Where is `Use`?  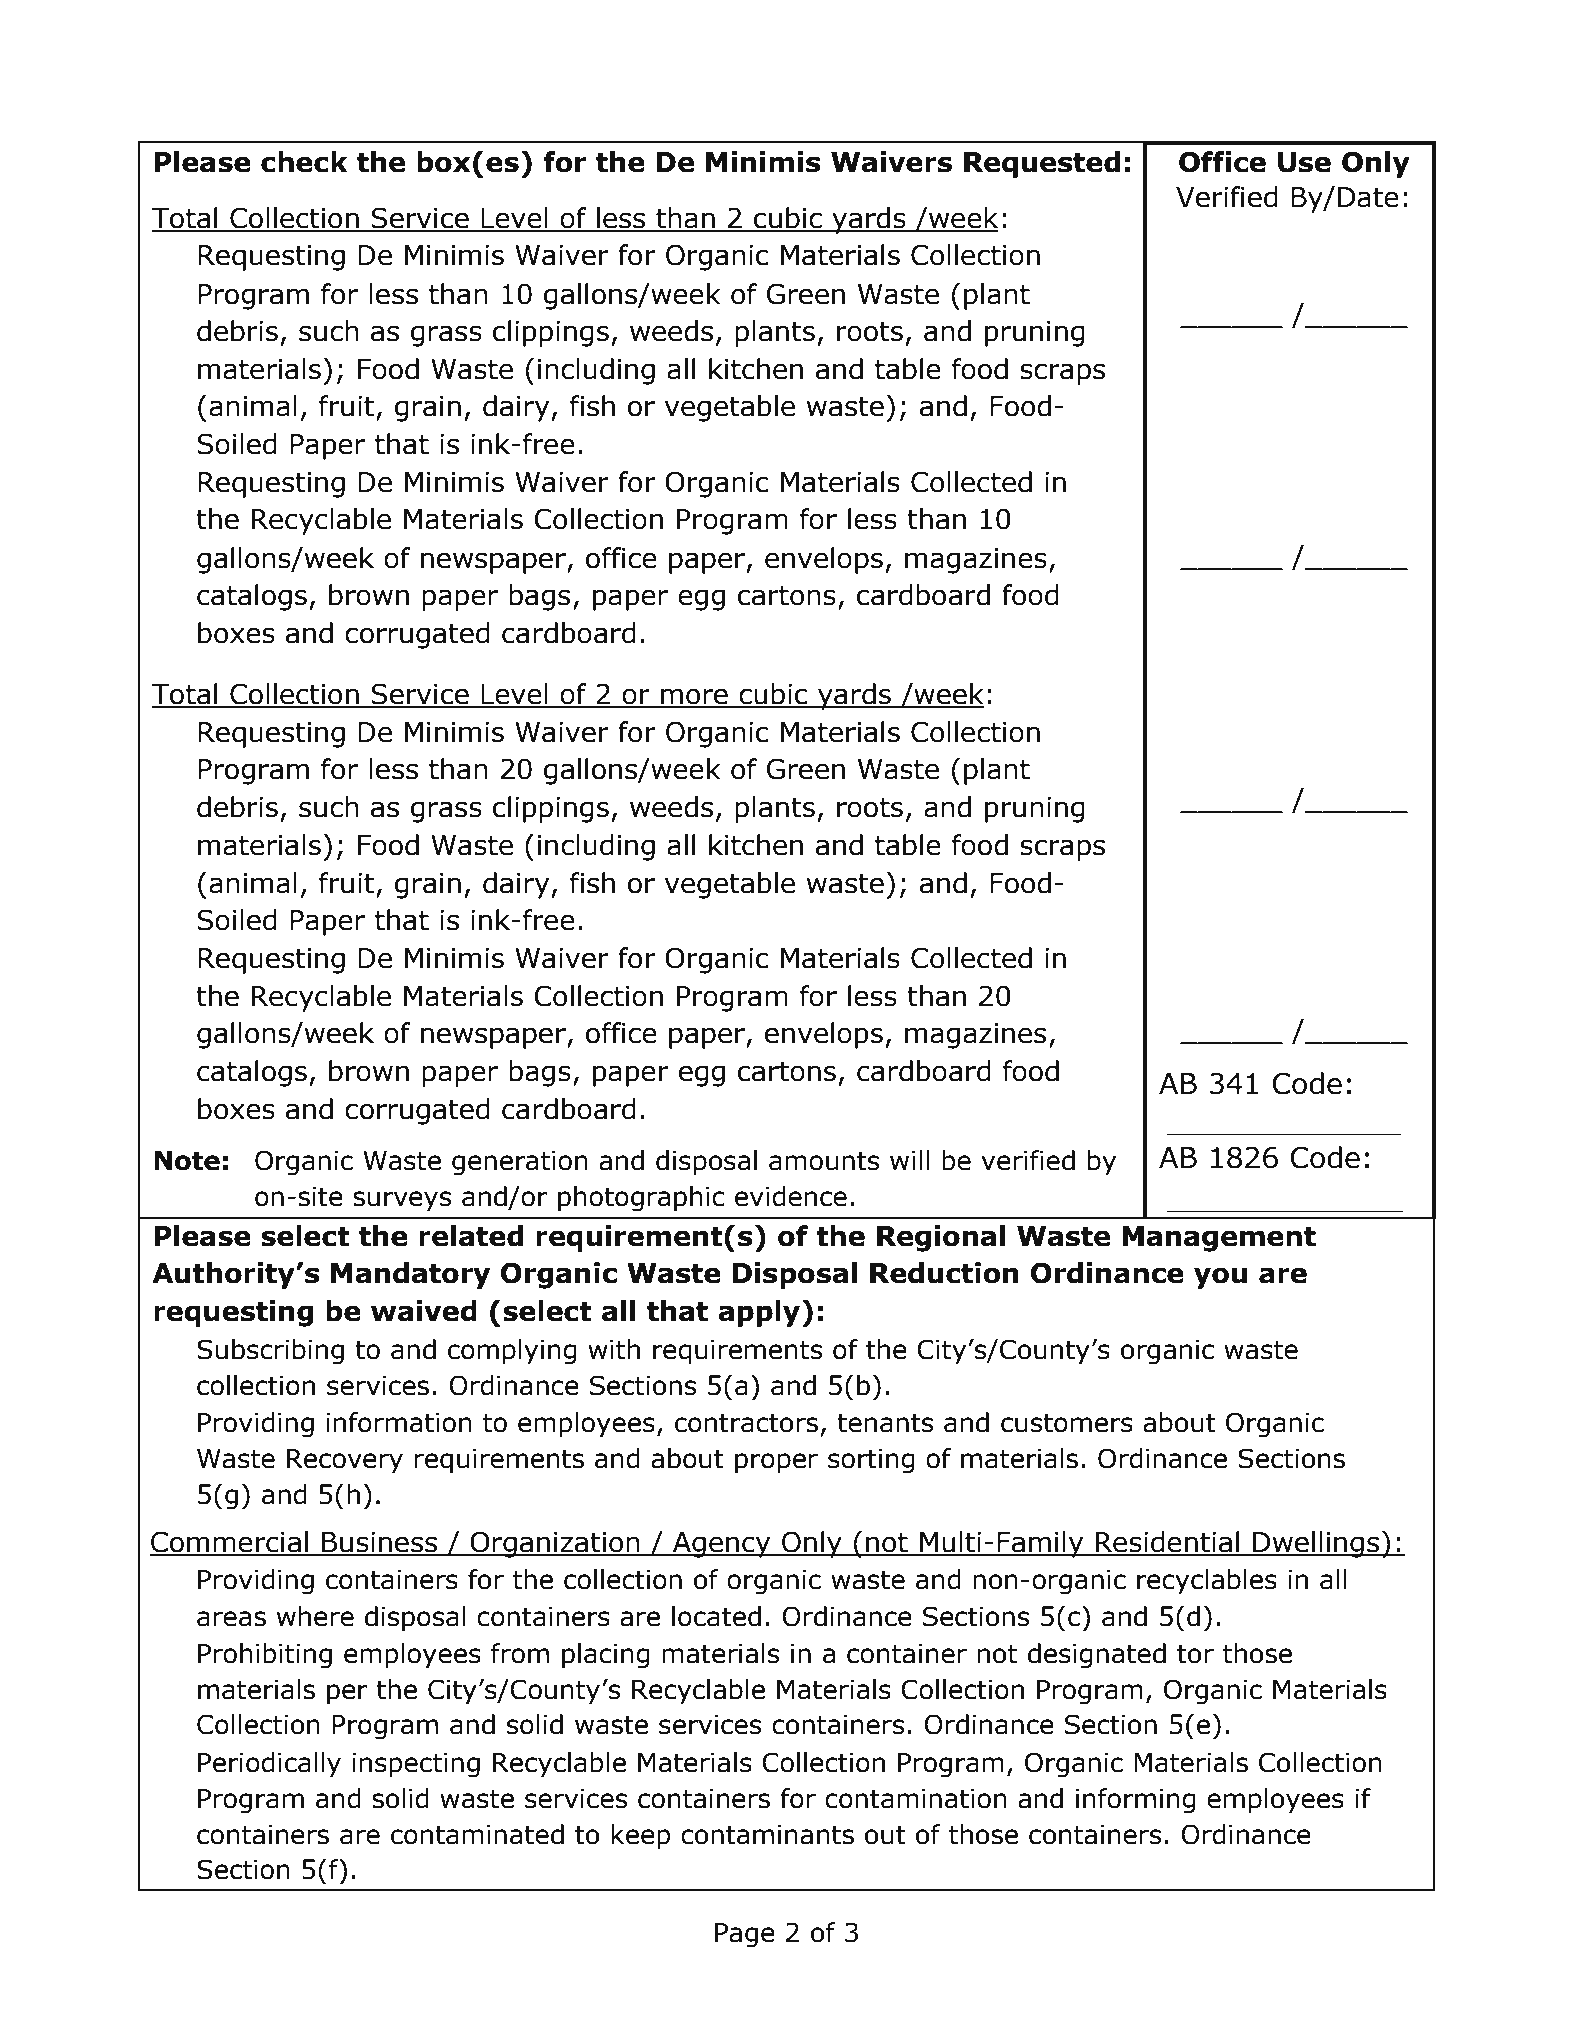 Use is located at coordinates (1304, 162).
